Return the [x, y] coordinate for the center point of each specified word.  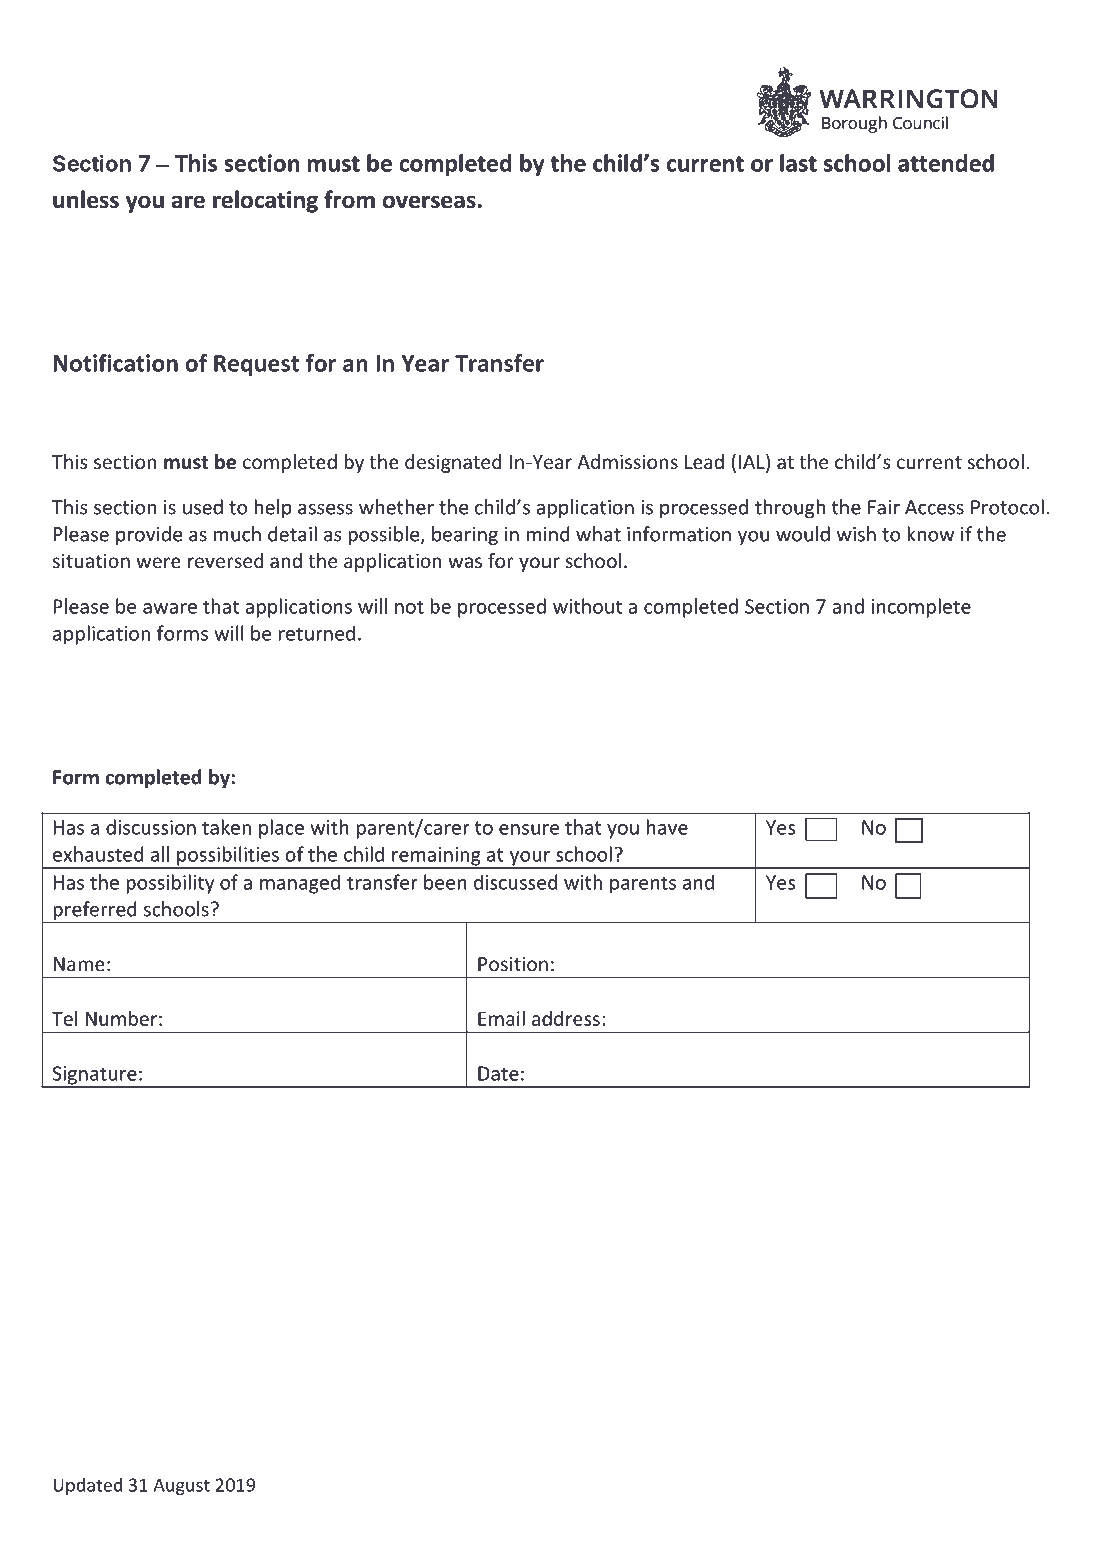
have [667, 827]
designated [453, 463]
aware [170, 608]
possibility [170, 884]
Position [513, 963]
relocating [265, 201]
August [182, 1486]
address [566, 1018]
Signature [94, 1076]
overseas [429, 202]
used [203, 507]
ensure [529, 829]
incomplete [921, 608]
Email [501, 1018]
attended [946, 163]
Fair [884, 507]
